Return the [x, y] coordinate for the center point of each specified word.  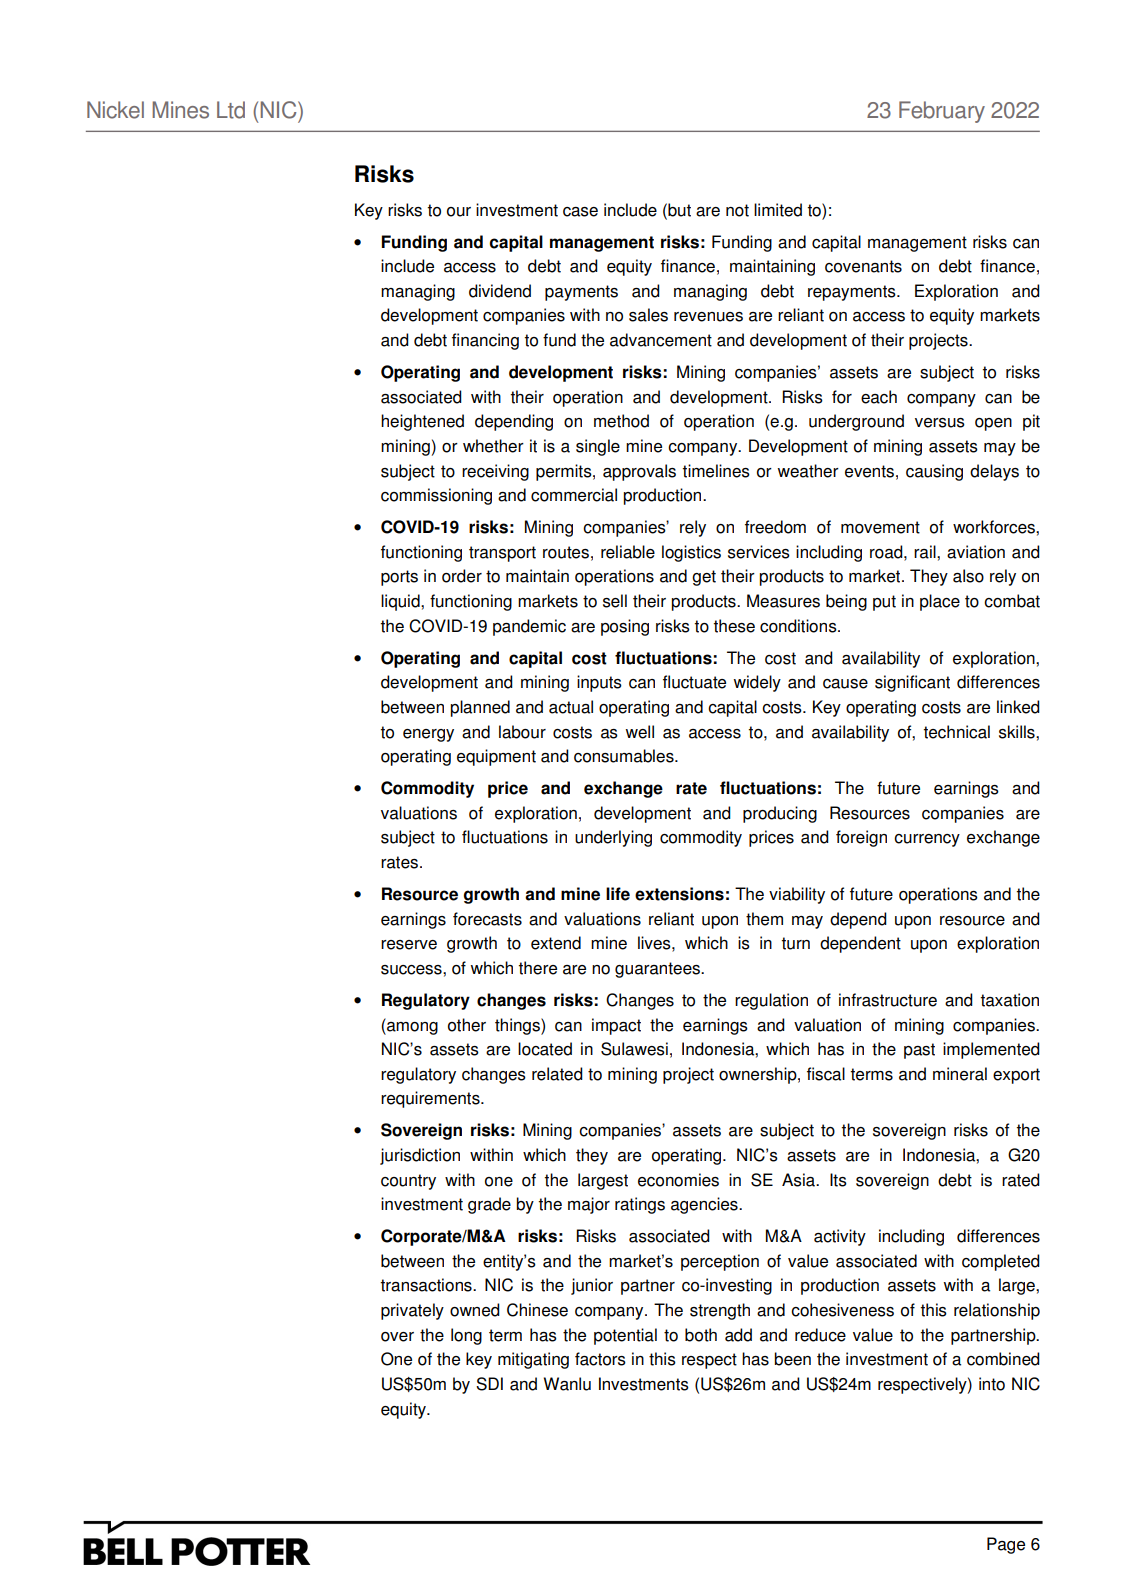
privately [412, 1311]
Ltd [231, 110]
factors [600, 1359]
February [942, 112]
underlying [613, 838]
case [580, 212]
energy [428, 735]
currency [927, 840]
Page [1006, 1545]
